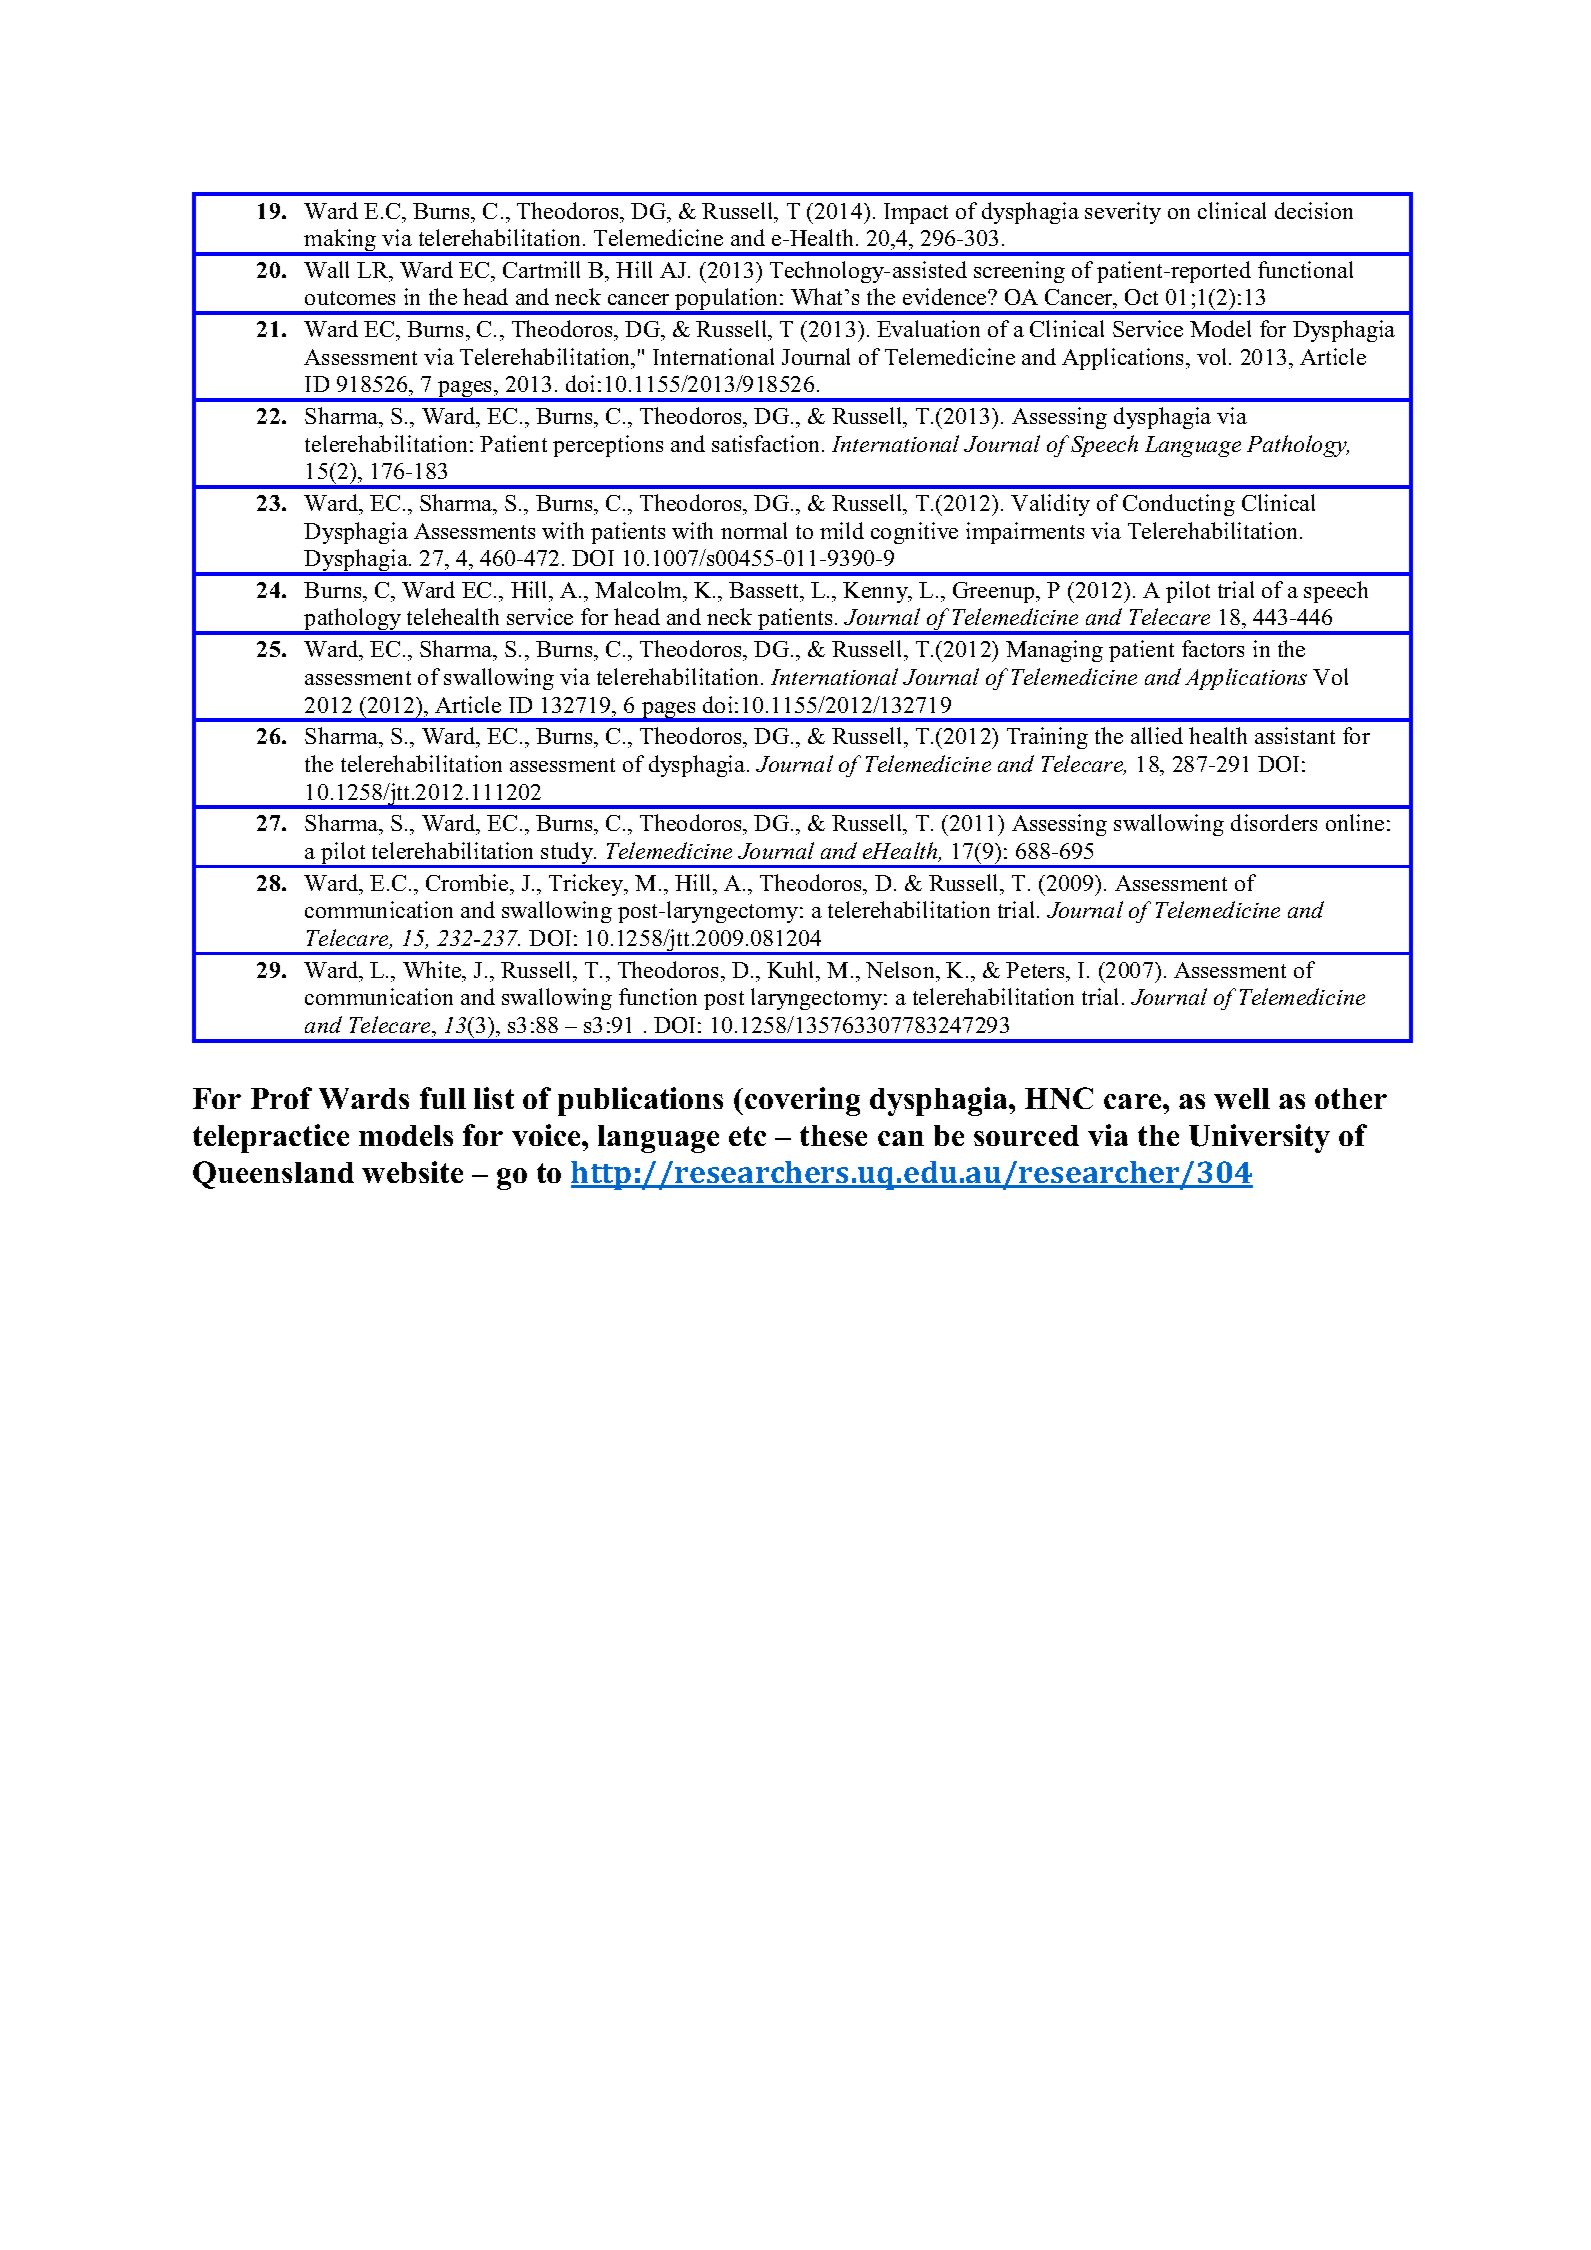  Describe the element at coordinates (350, 298) in the screenshot. I see `outcomes` at that location.
